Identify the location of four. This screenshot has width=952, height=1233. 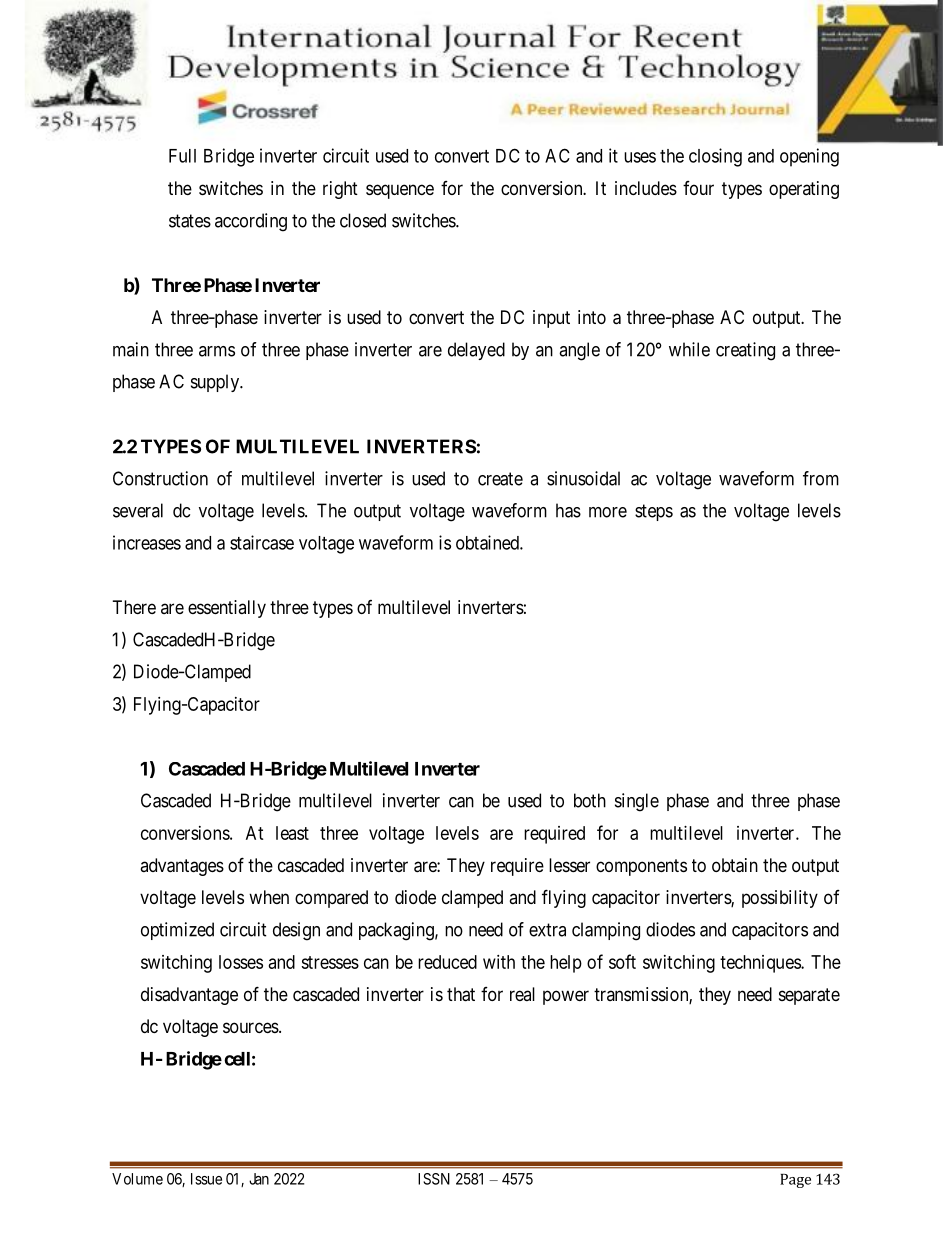
(698, 188).
